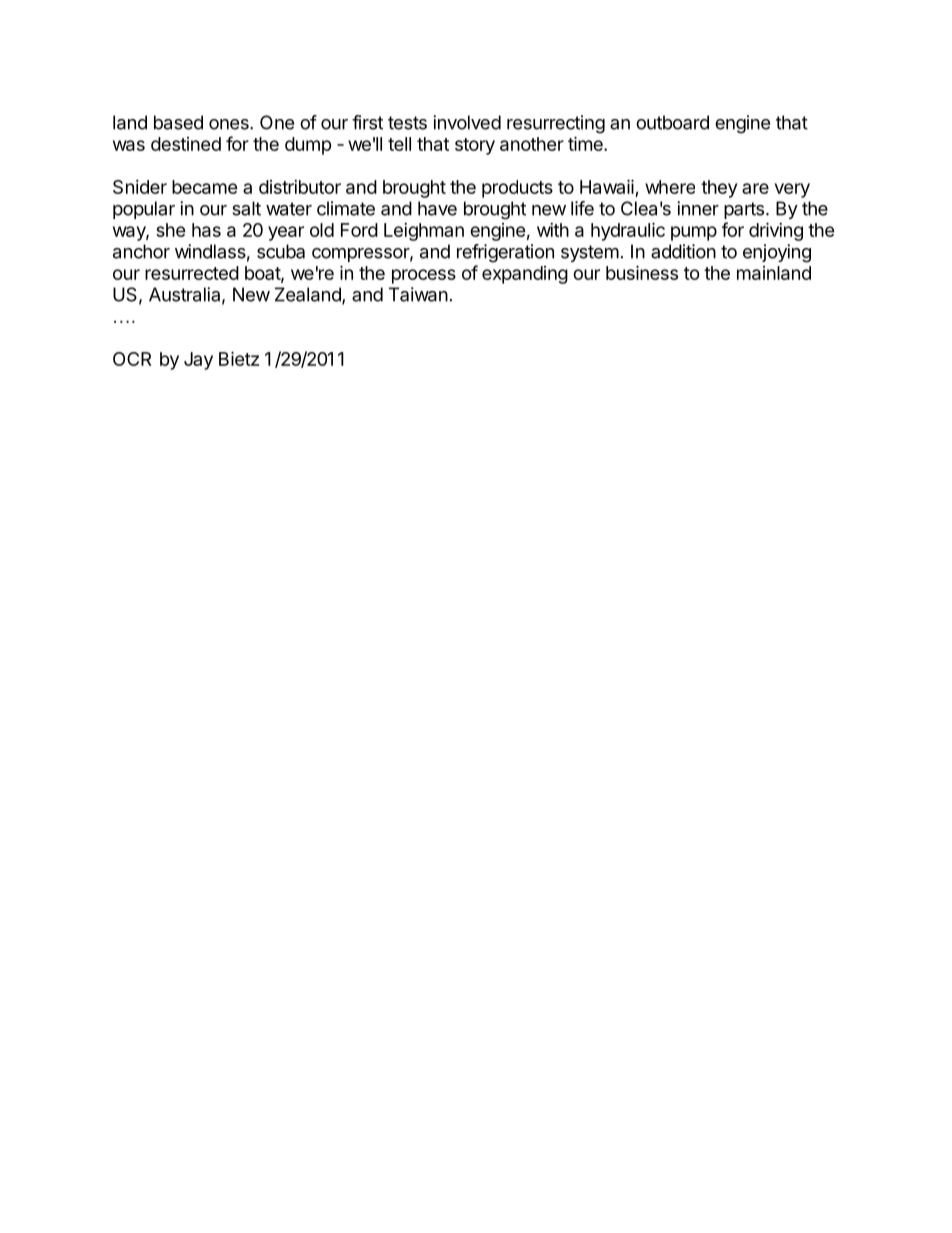 Image resolution: width=952 pixels, height=1233 pixels. What do you see at coordinates (206, 230) in the document?
I see `has` at bounding box center [206, 230].
